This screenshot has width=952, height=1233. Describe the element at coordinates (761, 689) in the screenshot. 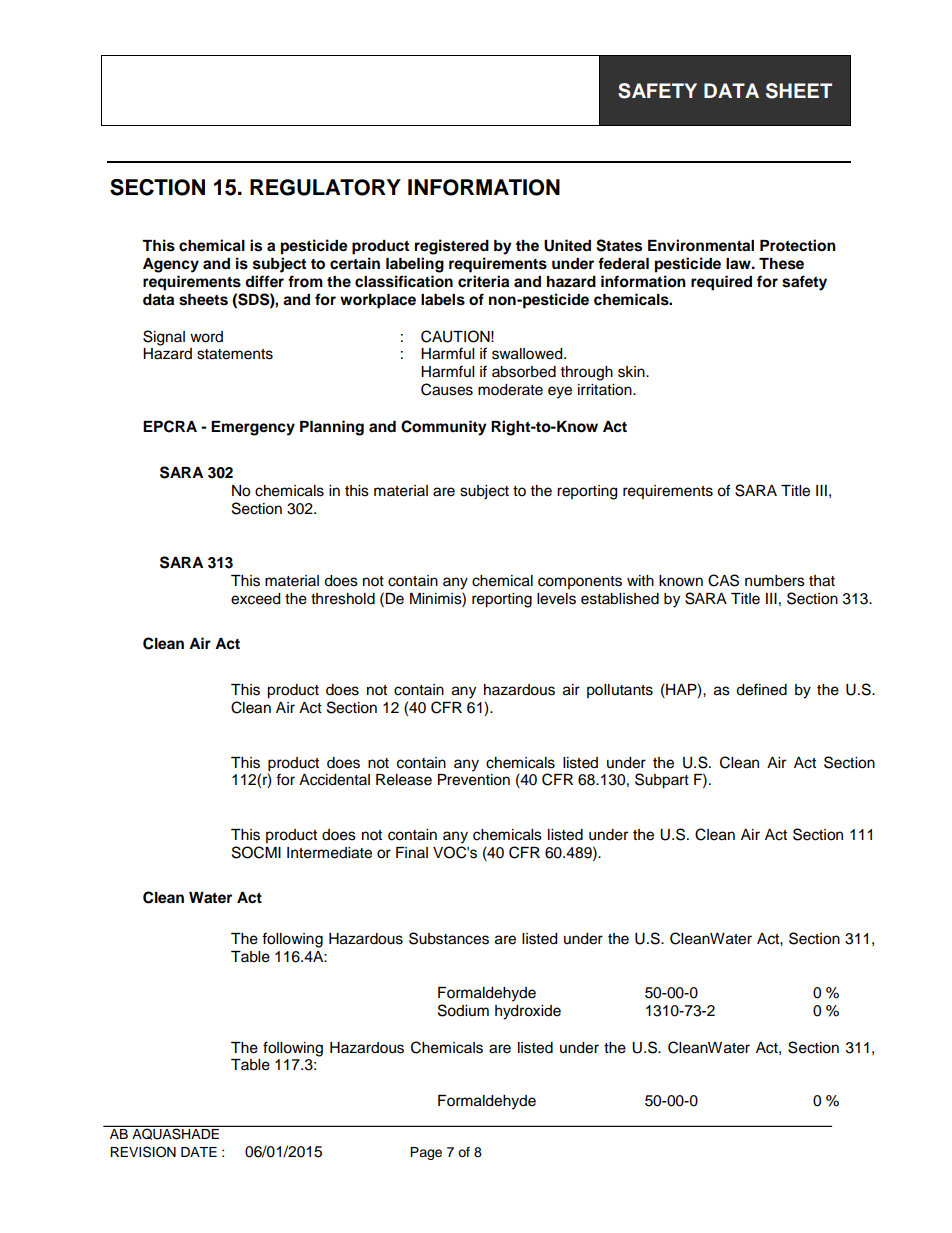

I see `defined` at that location.
